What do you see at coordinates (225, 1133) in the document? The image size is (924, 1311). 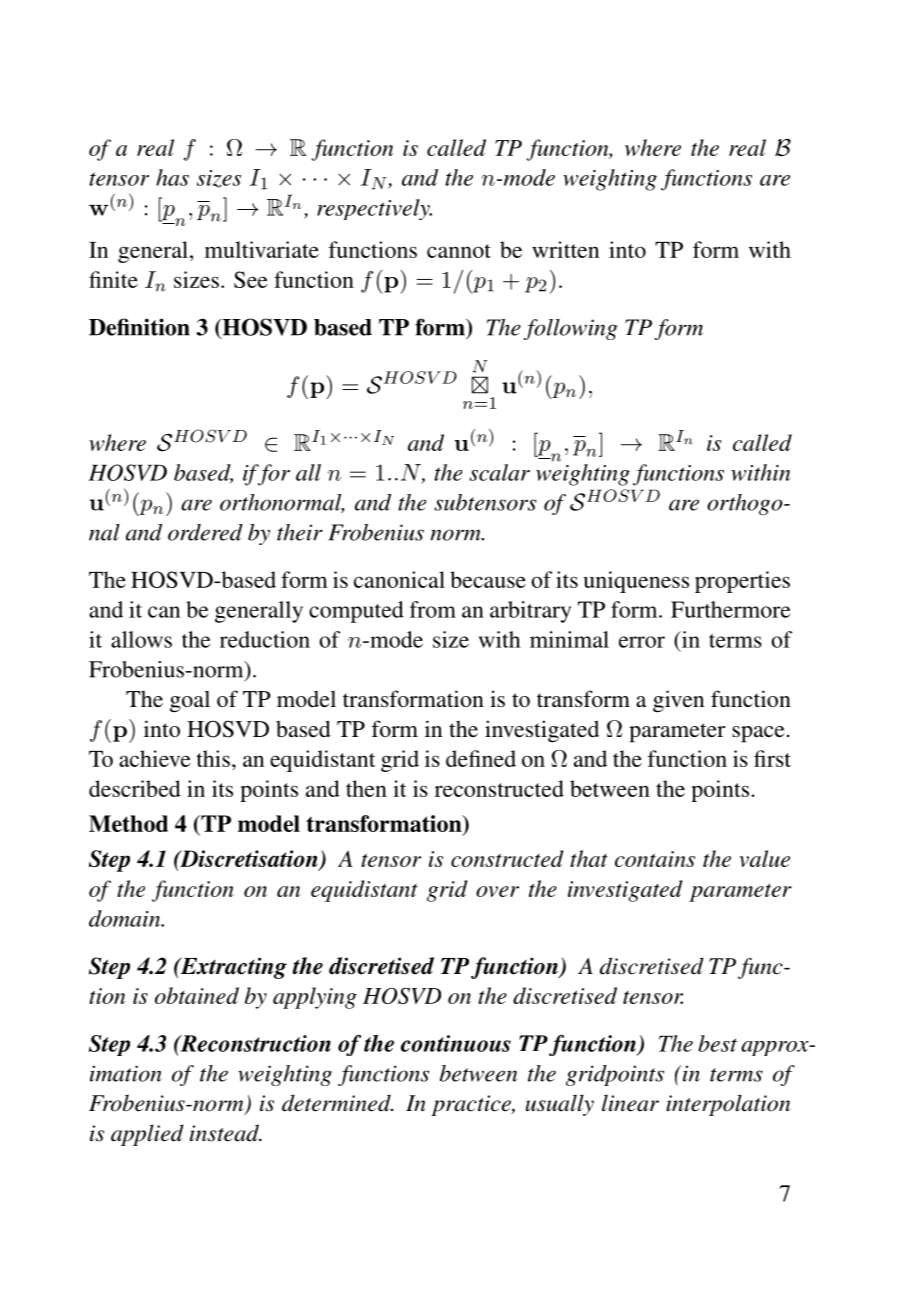 I see `instead` at bounding box center [225, 1133].
